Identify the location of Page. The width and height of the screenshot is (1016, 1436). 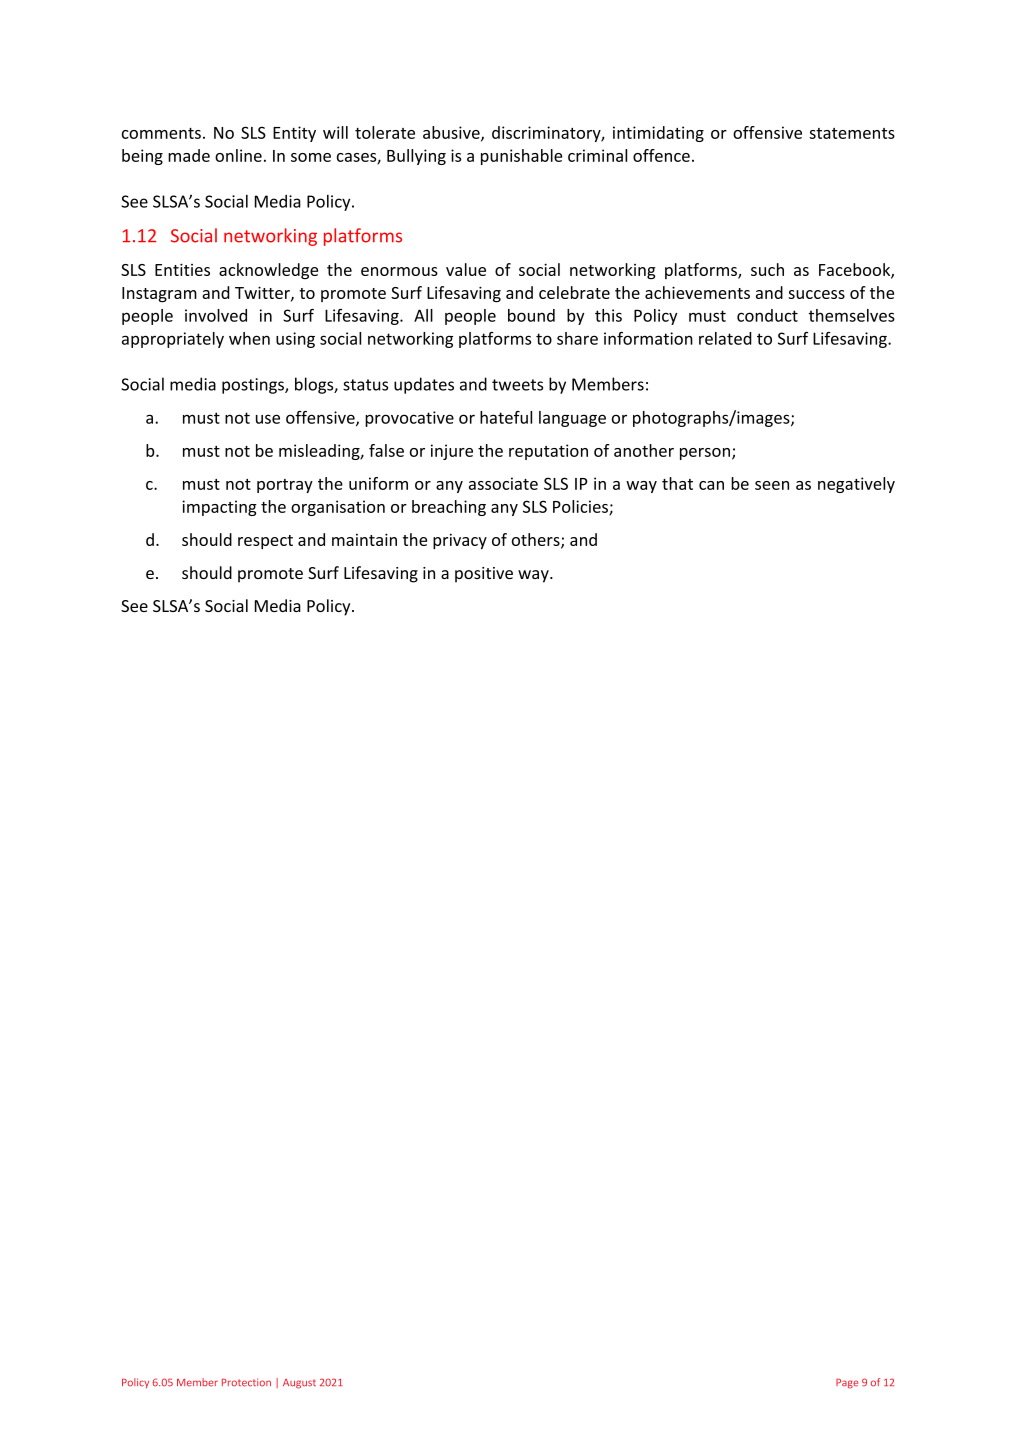
(847, 1383).
